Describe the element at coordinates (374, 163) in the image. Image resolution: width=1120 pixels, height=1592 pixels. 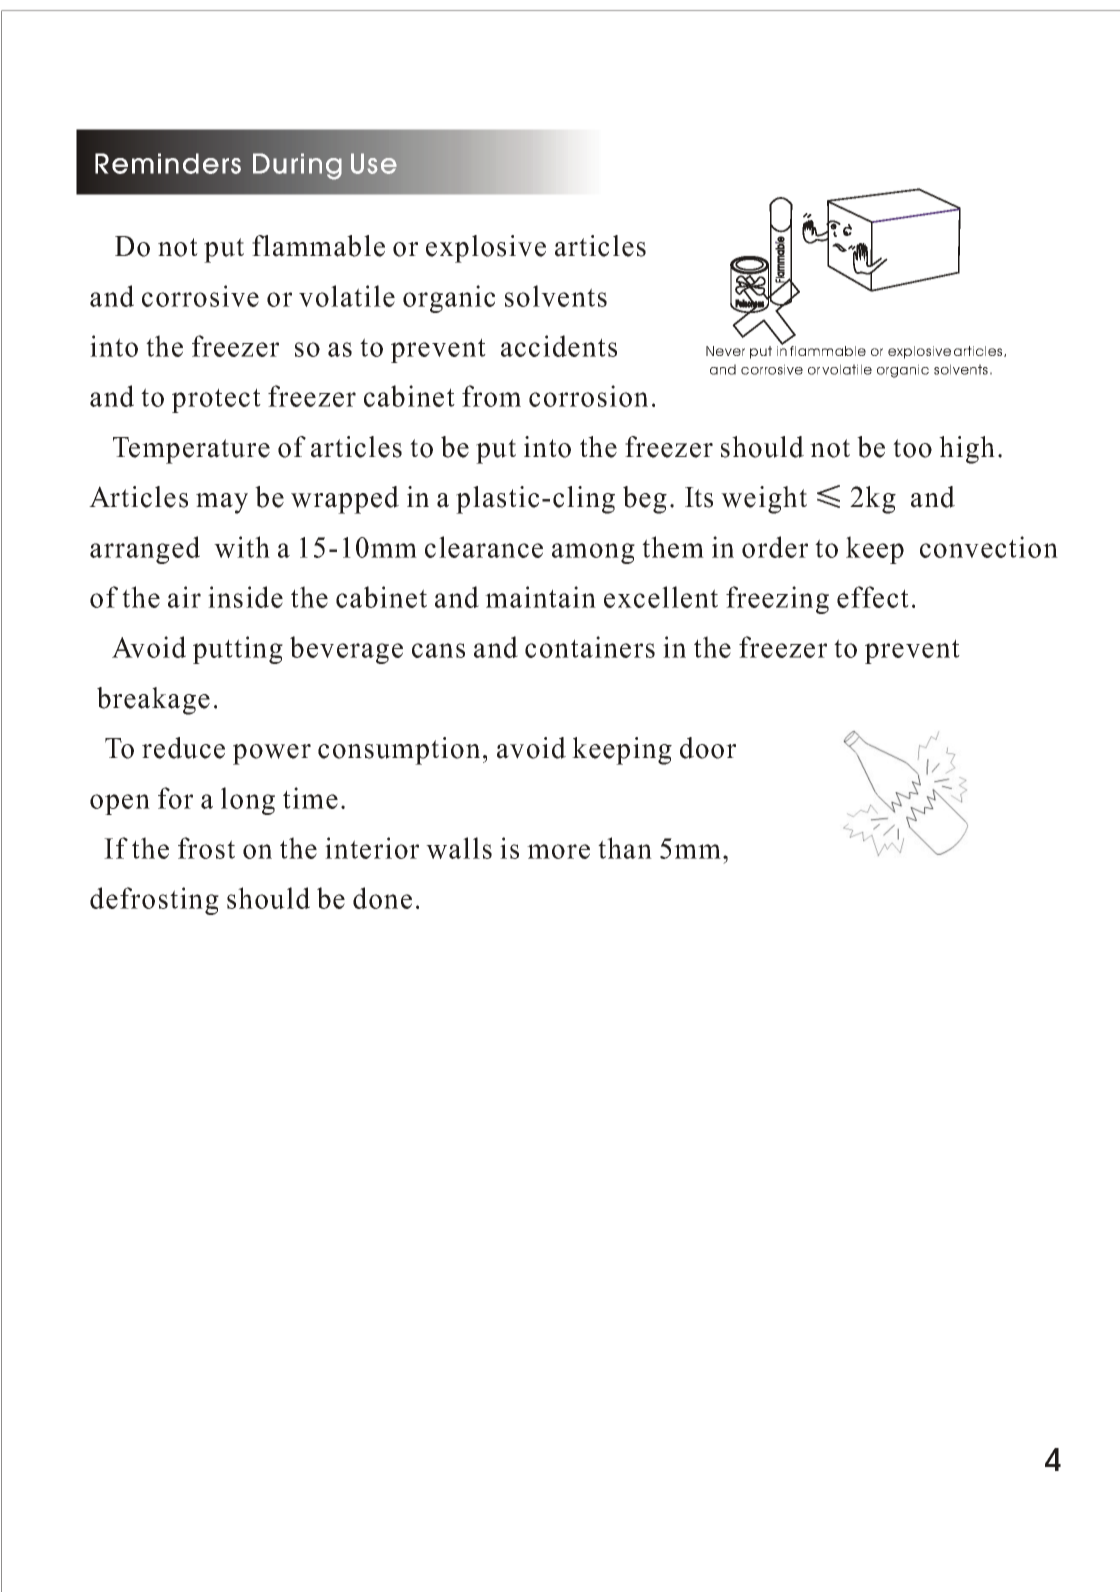
I see `Use` at that location.
